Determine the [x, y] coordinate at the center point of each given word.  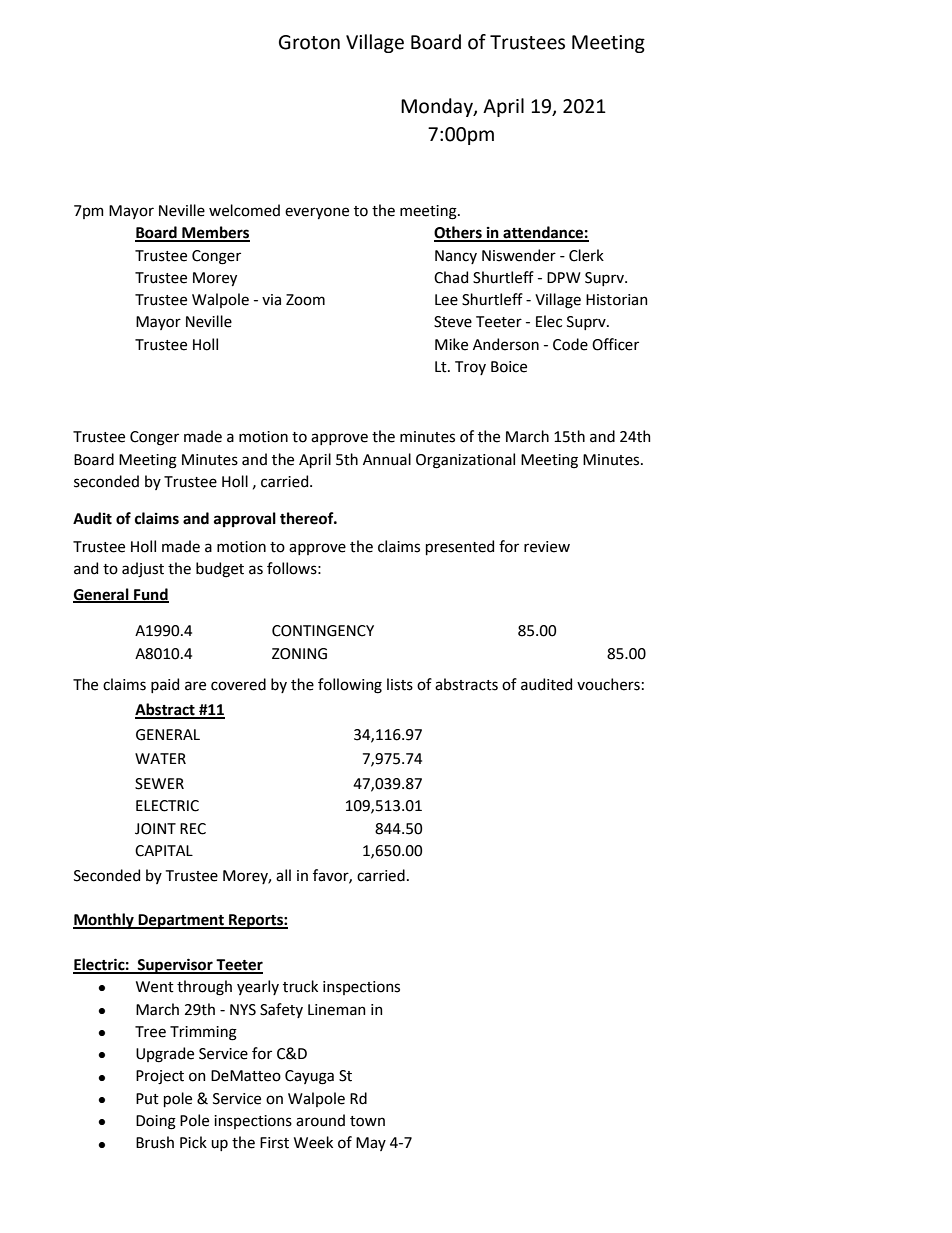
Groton [309, 42]
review [547, 547]
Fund [150, 595]
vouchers [608, 684]
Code [570, 344]
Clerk [586, 255]
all [283, 875]
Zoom [305, 300]
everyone [317, 213]
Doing [156, 1122]
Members [215, 233]
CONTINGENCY [323, 631]
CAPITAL [164, 851]
